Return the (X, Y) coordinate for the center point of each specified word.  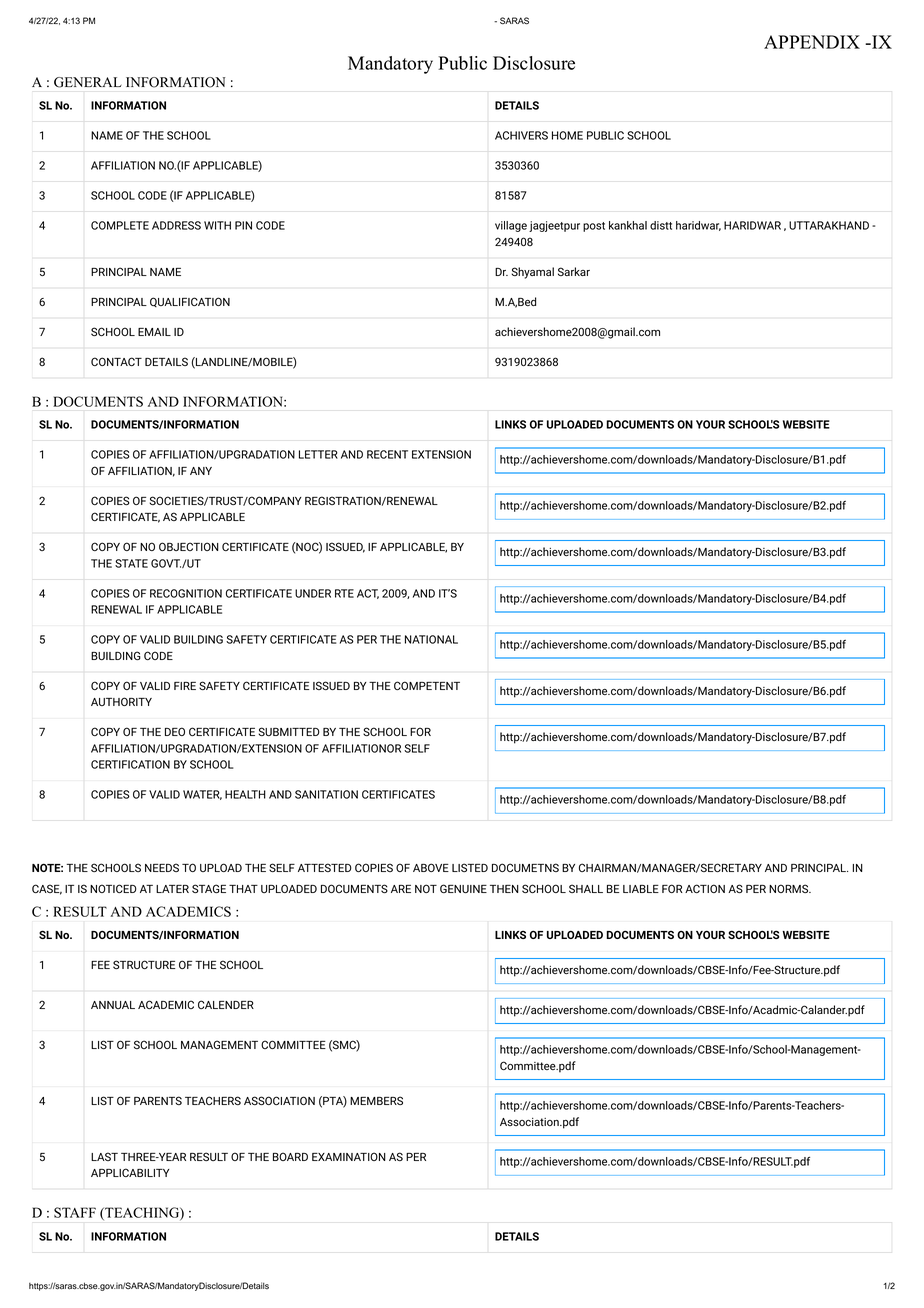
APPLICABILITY (130, 1172)
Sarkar (574, 271)
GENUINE (463, 888)
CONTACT (116, 361)
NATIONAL (431, 639)
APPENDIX (812, 42)
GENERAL (88, 82)
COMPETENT (427, 685)
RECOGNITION (186, 593)
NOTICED (113, 888)
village (511, 226)
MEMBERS (376, 1100)
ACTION (705, 888)
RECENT (387, 454)
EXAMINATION (349, 1156)
